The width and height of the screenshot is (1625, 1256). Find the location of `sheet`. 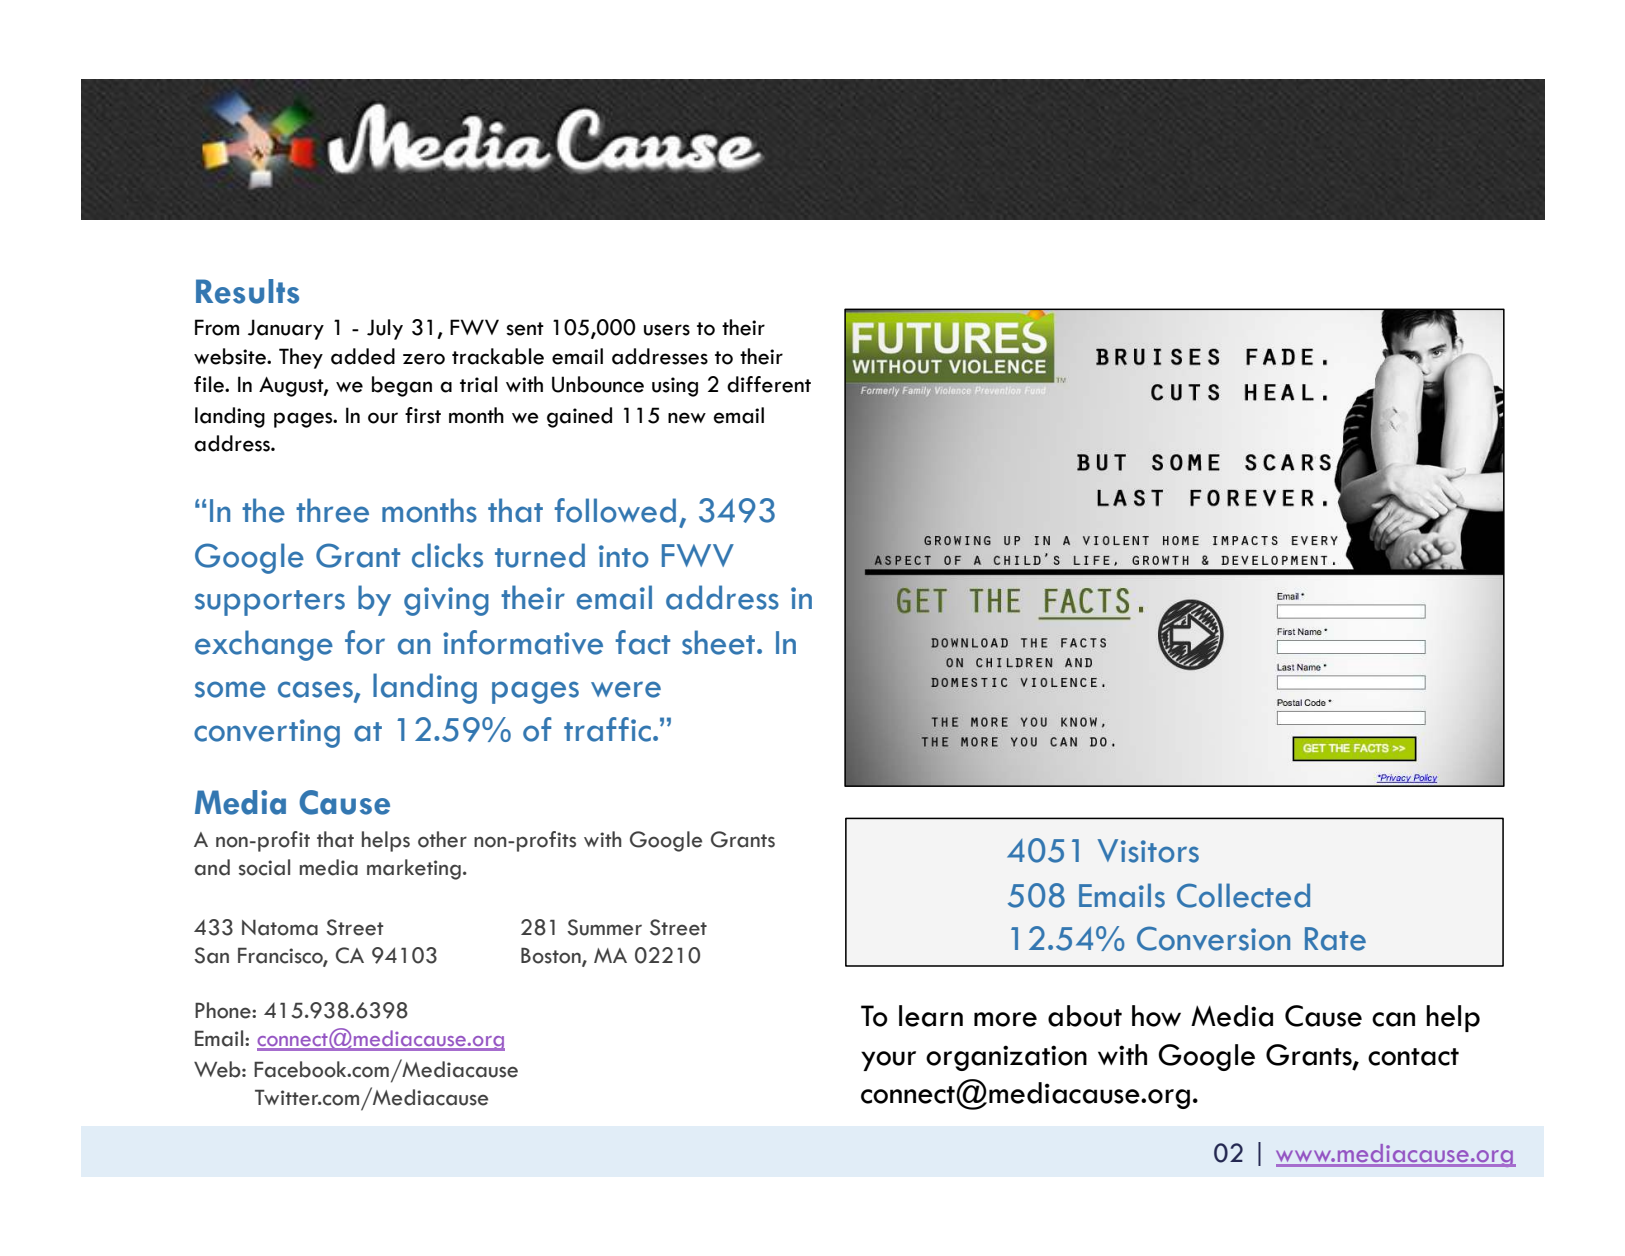

sheet is located at coordinates (720, 642).
